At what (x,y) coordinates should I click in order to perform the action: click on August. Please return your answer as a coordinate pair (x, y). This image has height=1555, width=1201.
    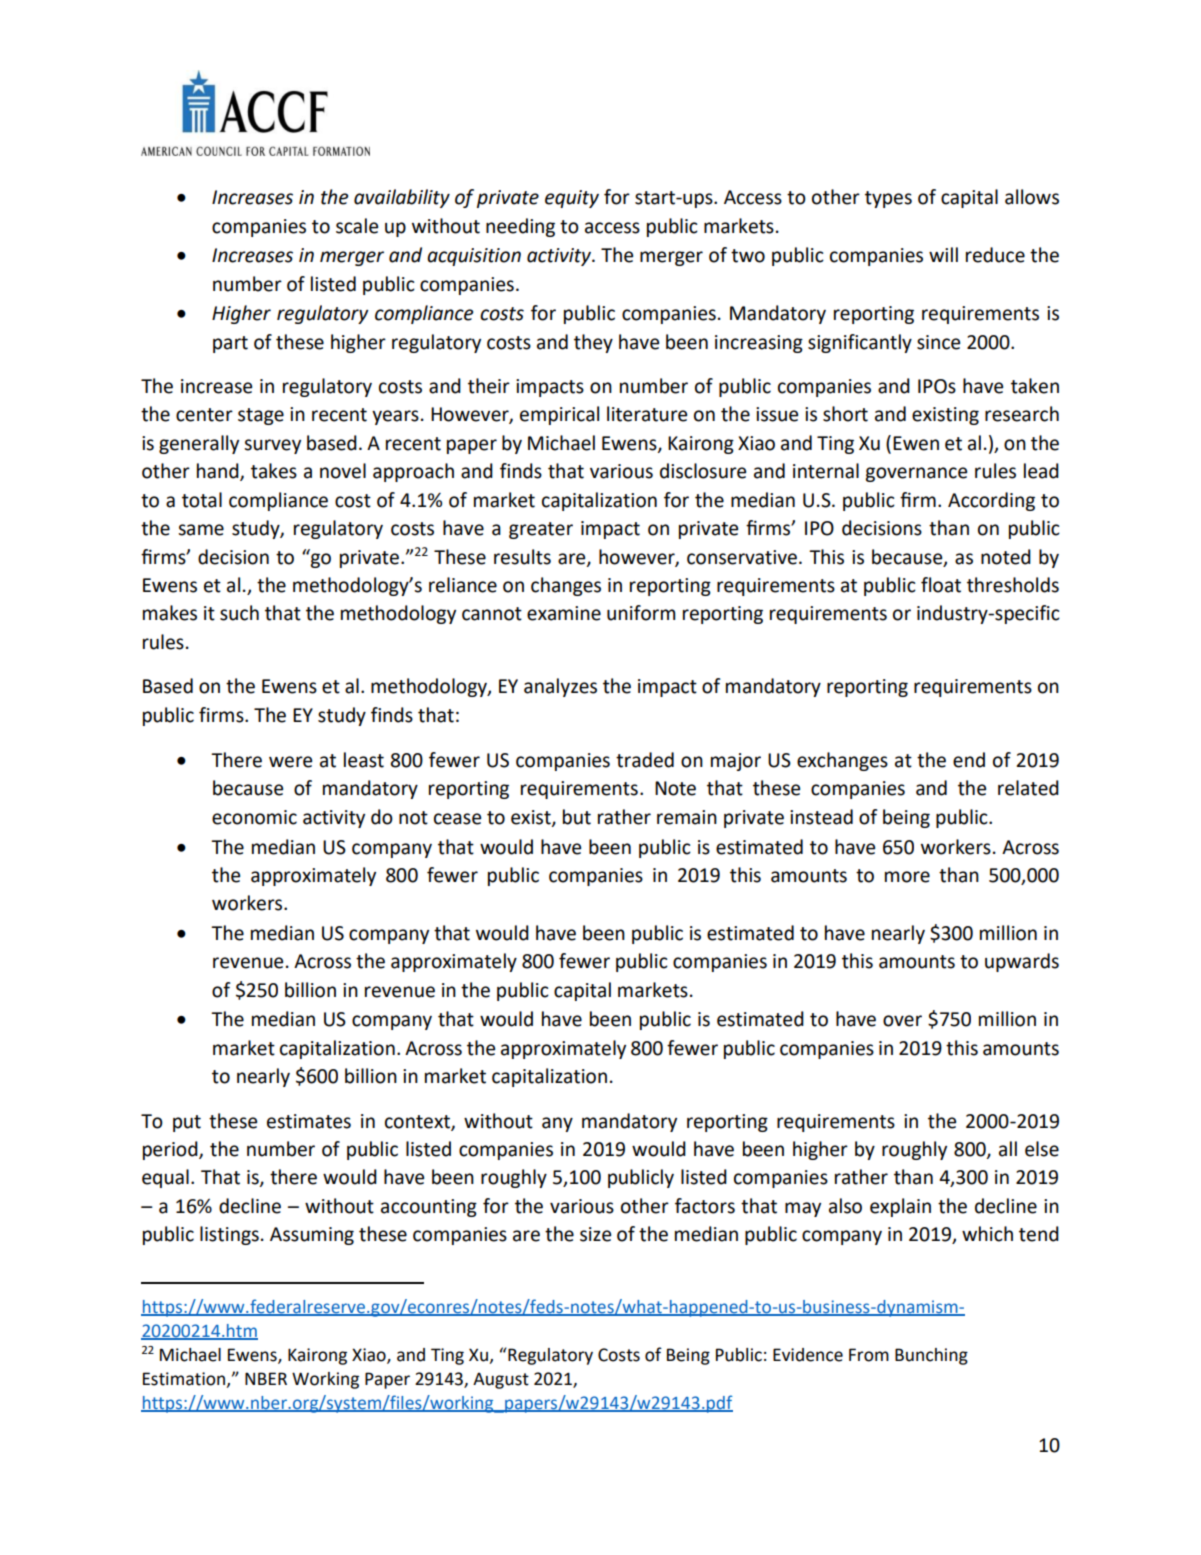
    Looking at the image, I should click on (501, 1380).
